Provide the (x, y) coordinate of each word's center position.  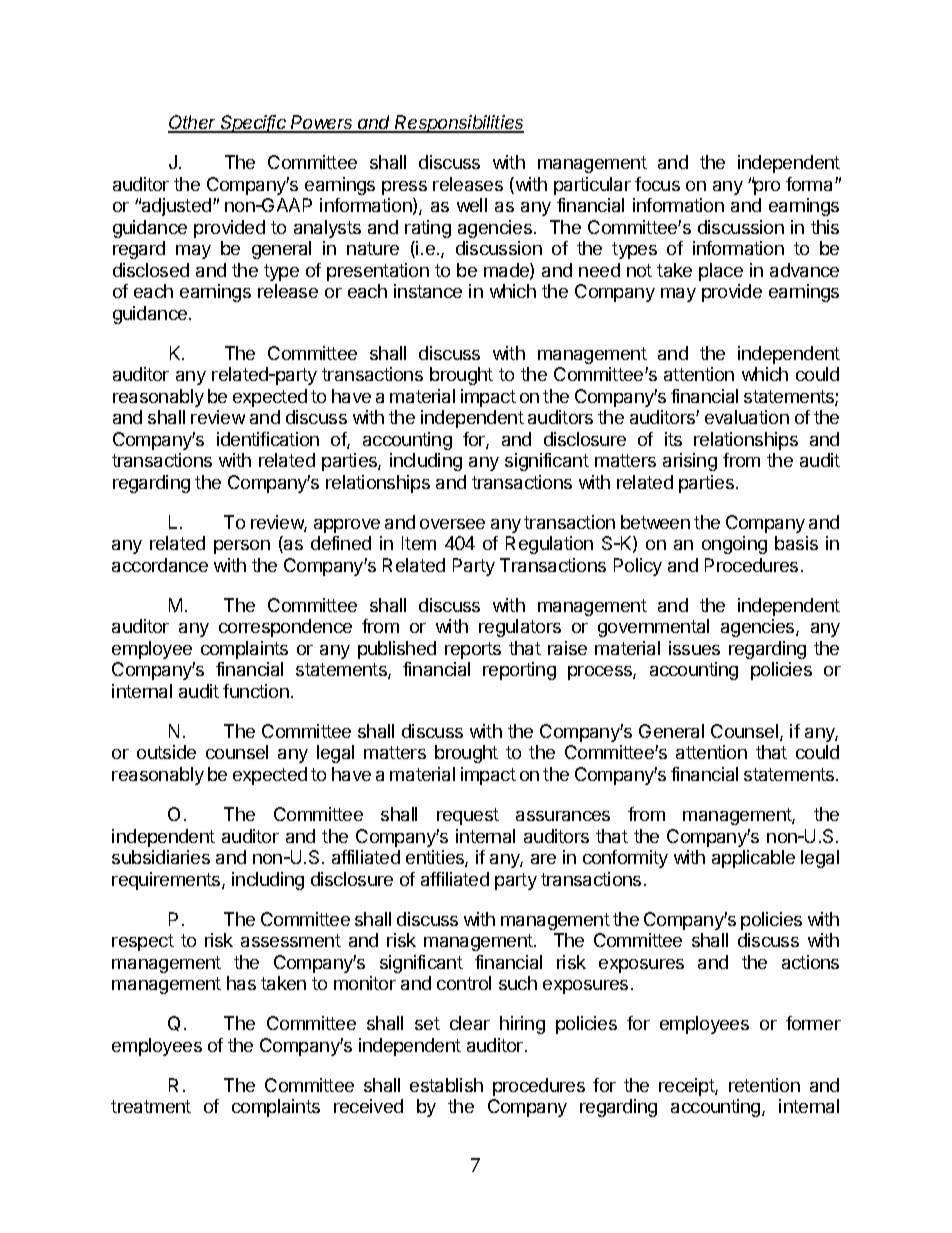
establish (446, 1085)
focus (657, 184)
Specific (254, 124)
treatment (151, 1106)
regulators (520, 628)
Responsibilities (459, 124)
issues (694, 648)
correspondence (285, 628)
